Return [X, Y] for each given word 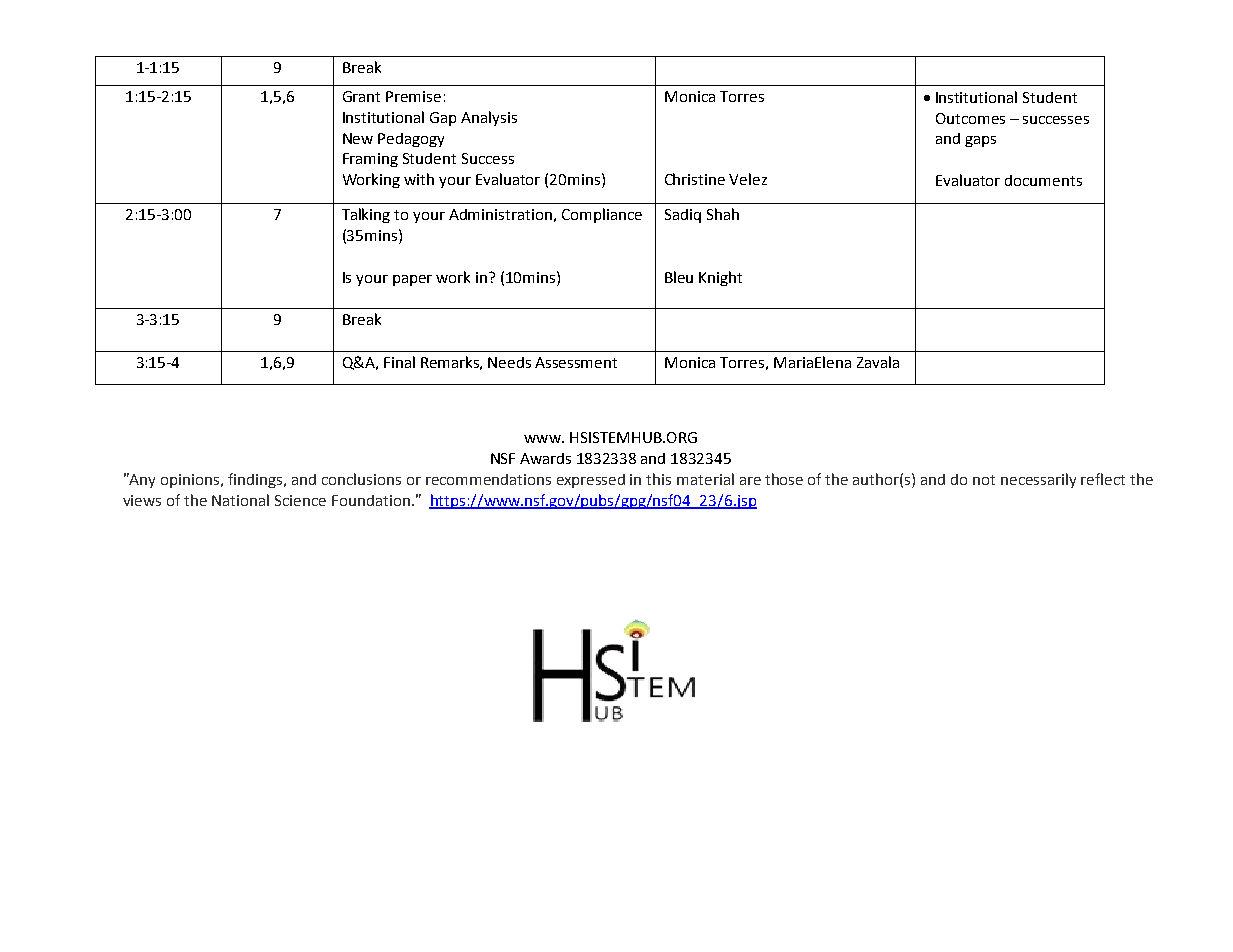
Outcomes [970, 118]
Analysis [489, 118]
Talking [366, 215]
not [984, 480]
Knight [720, 278]
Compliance [602, 215]
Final [399, 362]
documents [1043, 180]
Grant [361, 96]
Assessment [576, 362]
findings [256, 480]
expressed [591, 481]
